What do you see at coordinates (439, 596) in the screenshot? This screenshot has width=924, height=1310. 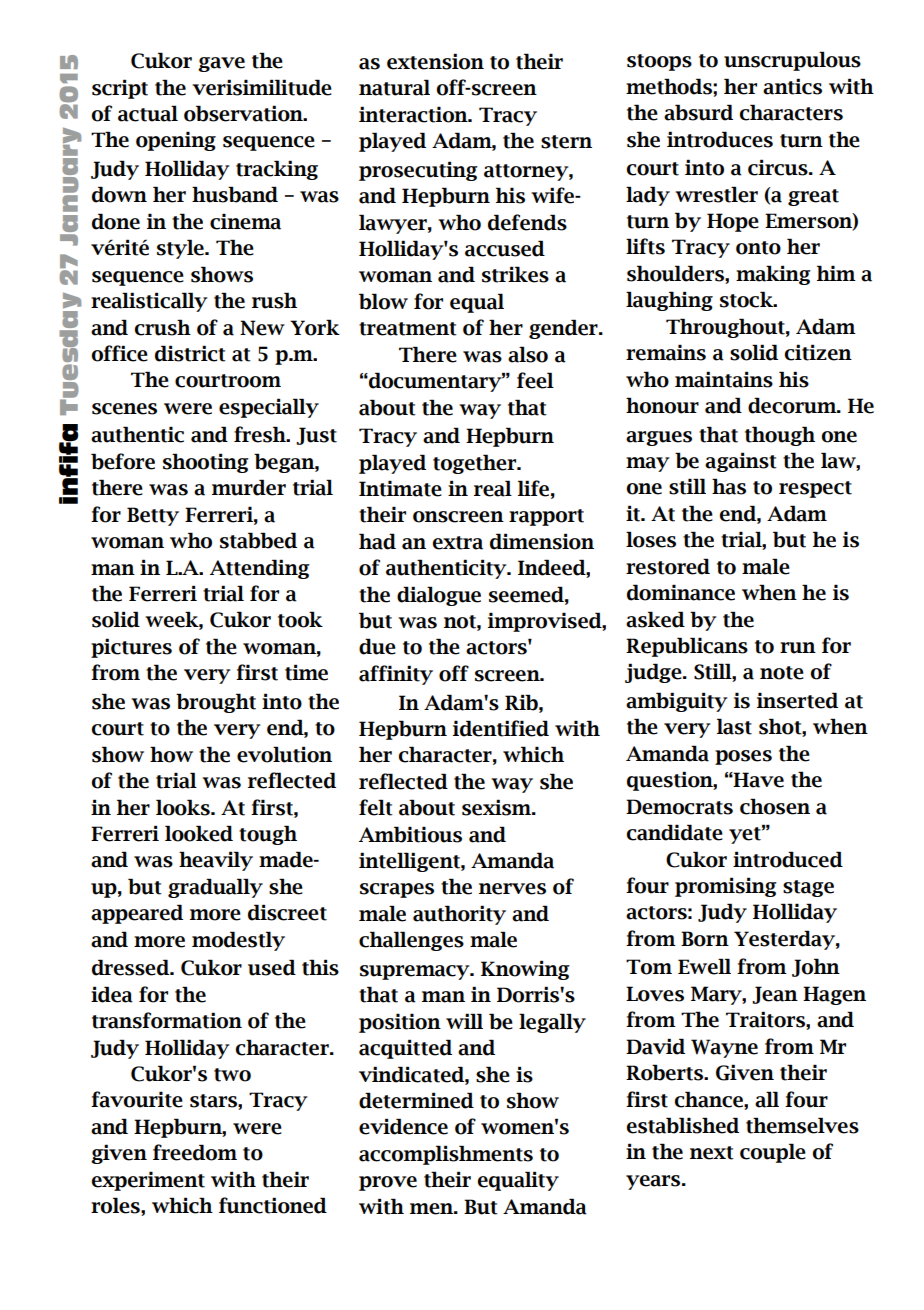 I see `dialogue` at bounding box center [439, 596].
